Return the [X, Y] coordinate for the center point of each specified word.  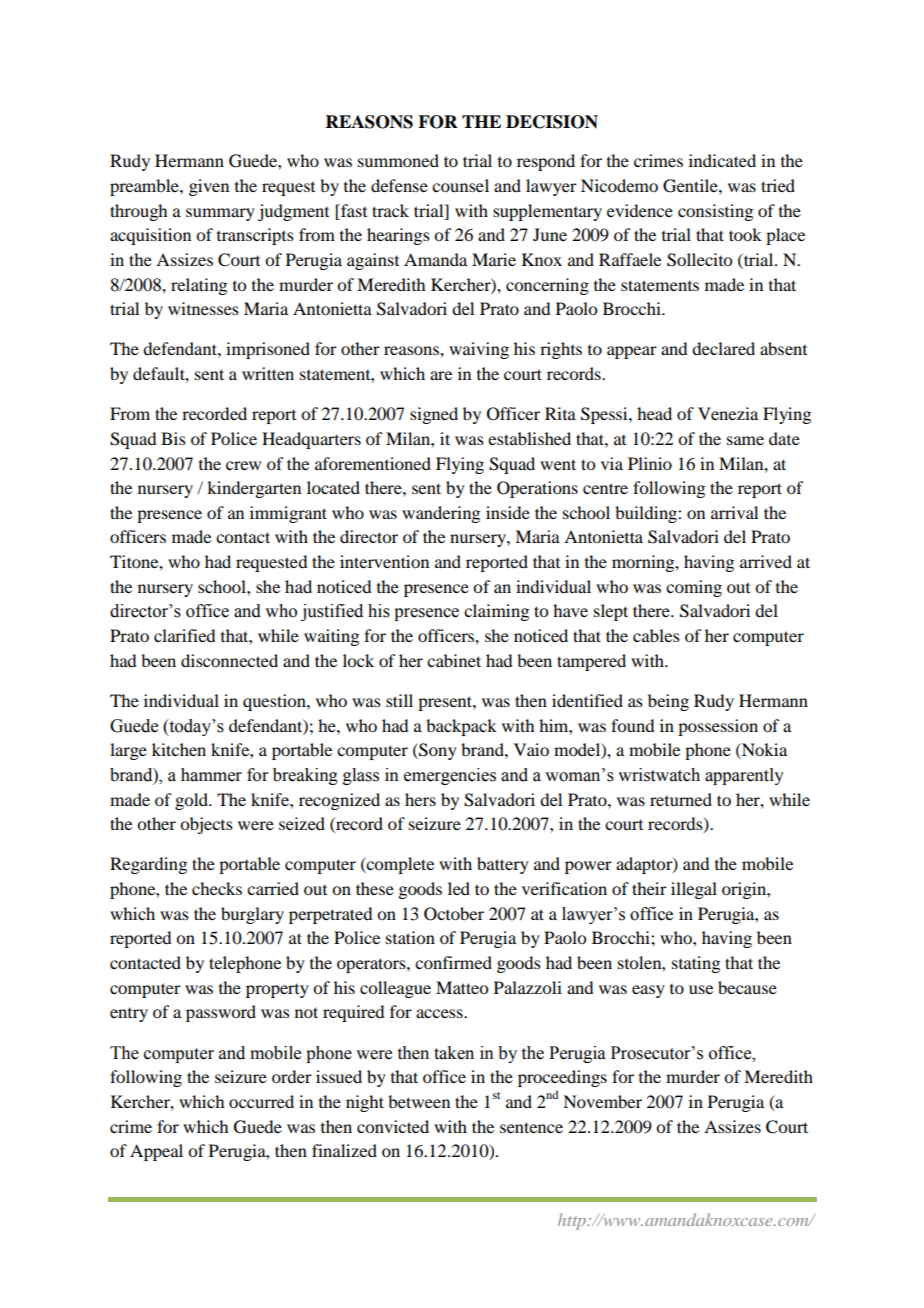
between [419, 1101]
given [209, 187]
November [602, 1101]
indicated [722, 160]
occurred [261, 1101]
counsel [460, 185]
